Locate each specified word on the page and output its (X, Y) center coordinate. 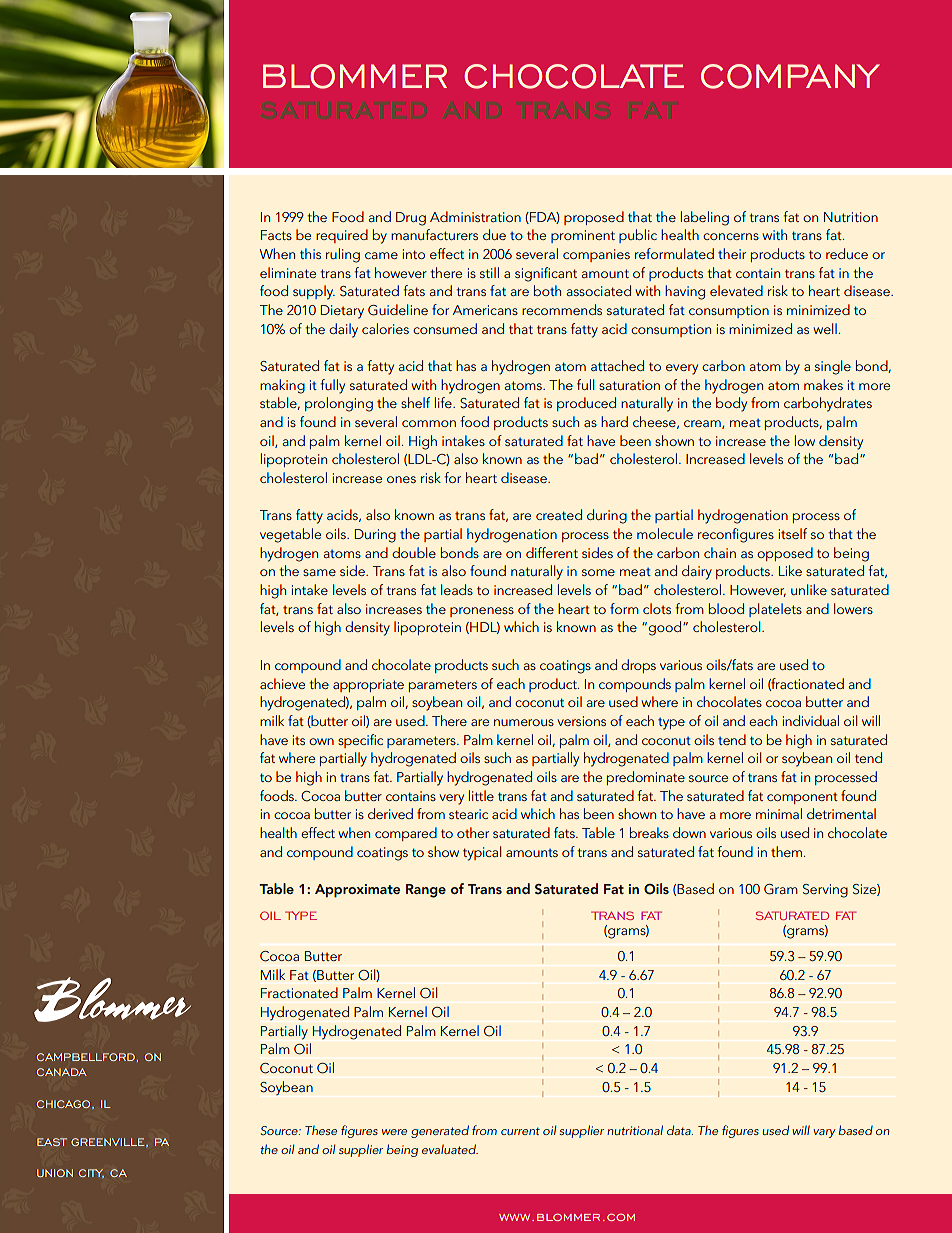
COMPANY (790, 76)
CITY (91, 1173)
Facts (276, 235)
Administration (475, 216)
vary (824, 1133)
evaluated (450, 1149)
